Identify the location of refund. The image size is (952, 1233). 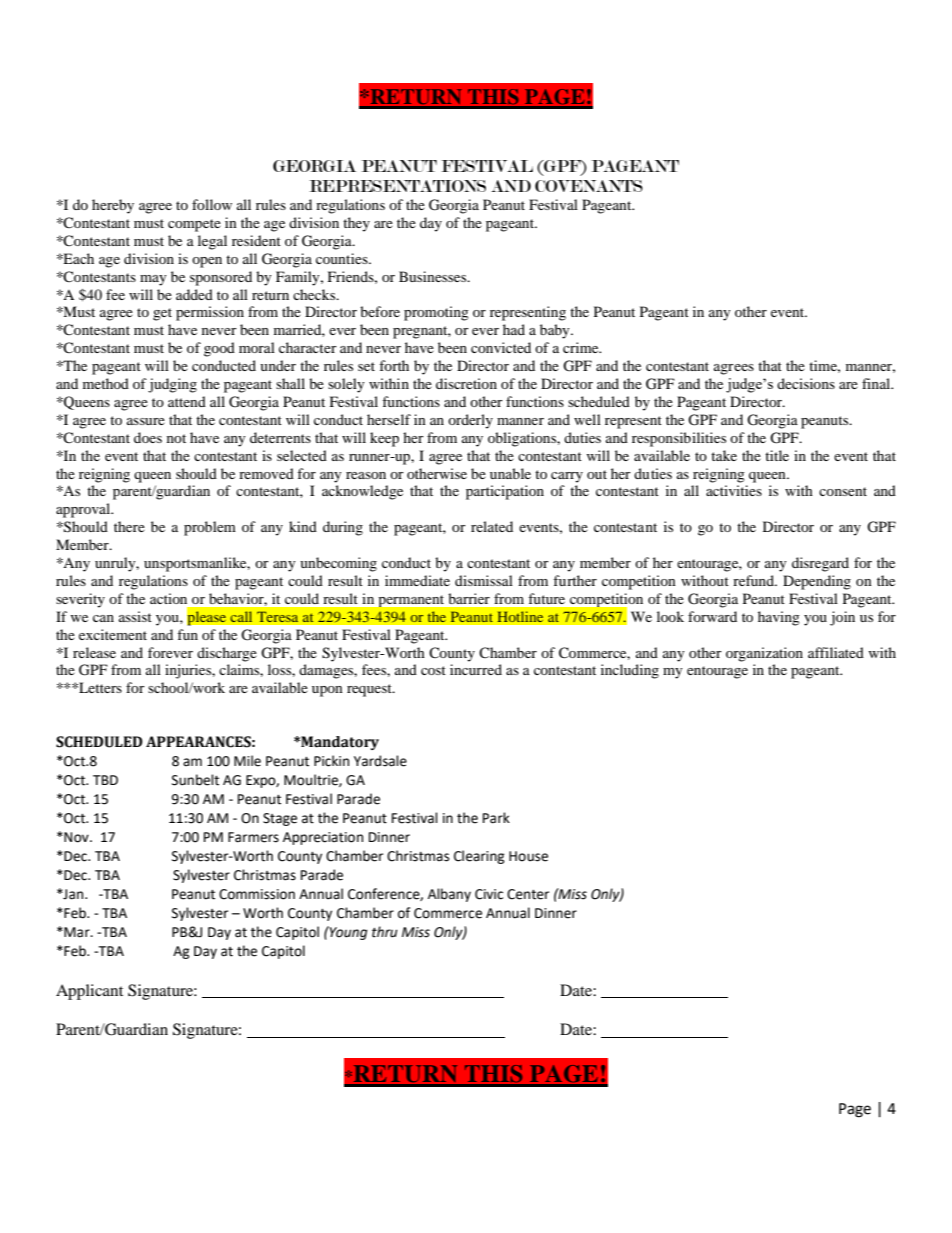
(755, 580).
